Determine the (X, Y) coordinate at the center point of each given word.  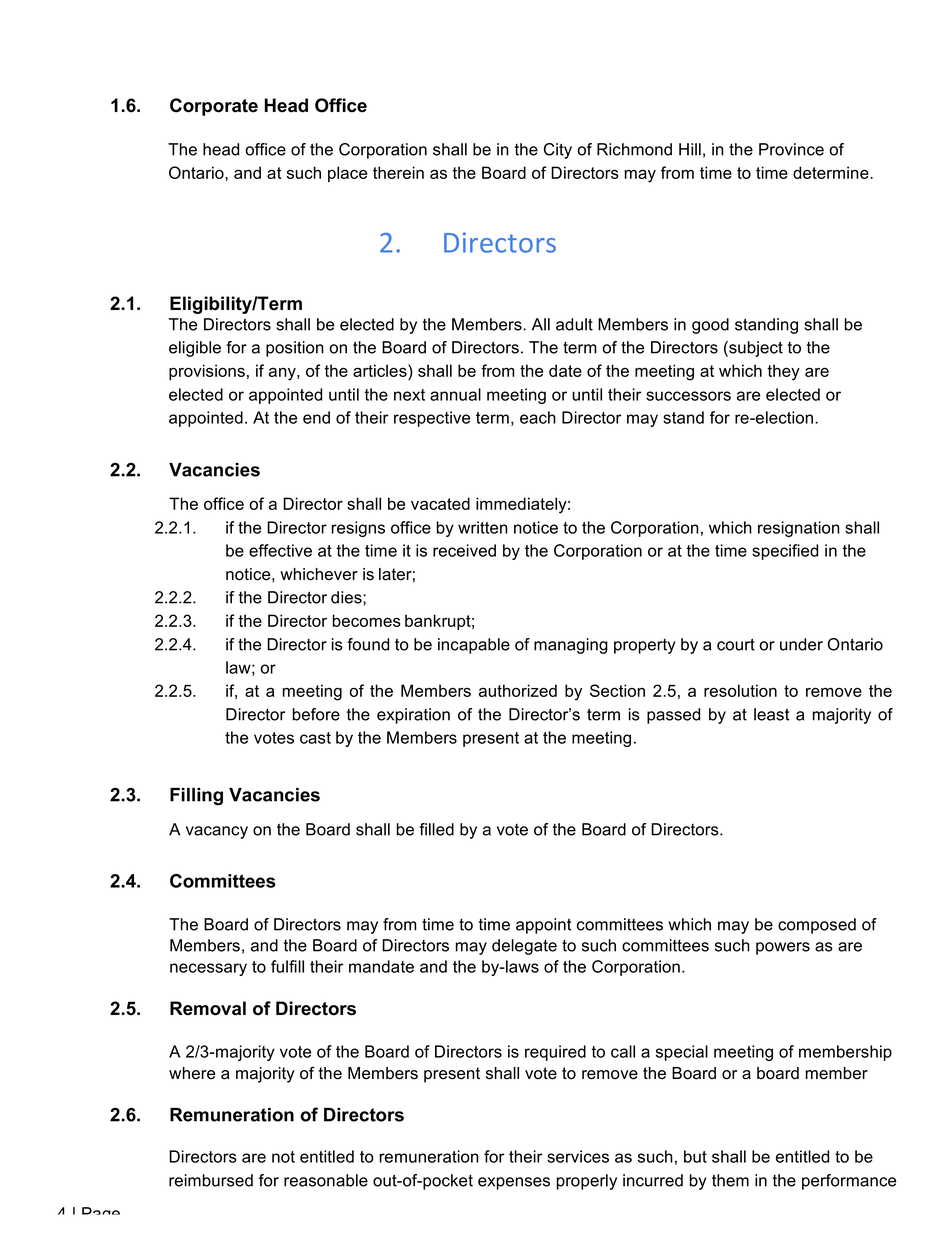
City (558, 151)
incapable (474, 646)
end (316, 417)
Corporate (214, 107)
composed (817, 926)
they (783, 372)
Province (791, 149)
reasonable (326, 1180)
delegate (524, 947)
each (538, 417)
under (801, 644)
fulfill (287, 966)
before (316, 714)
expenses (514, 1183)
